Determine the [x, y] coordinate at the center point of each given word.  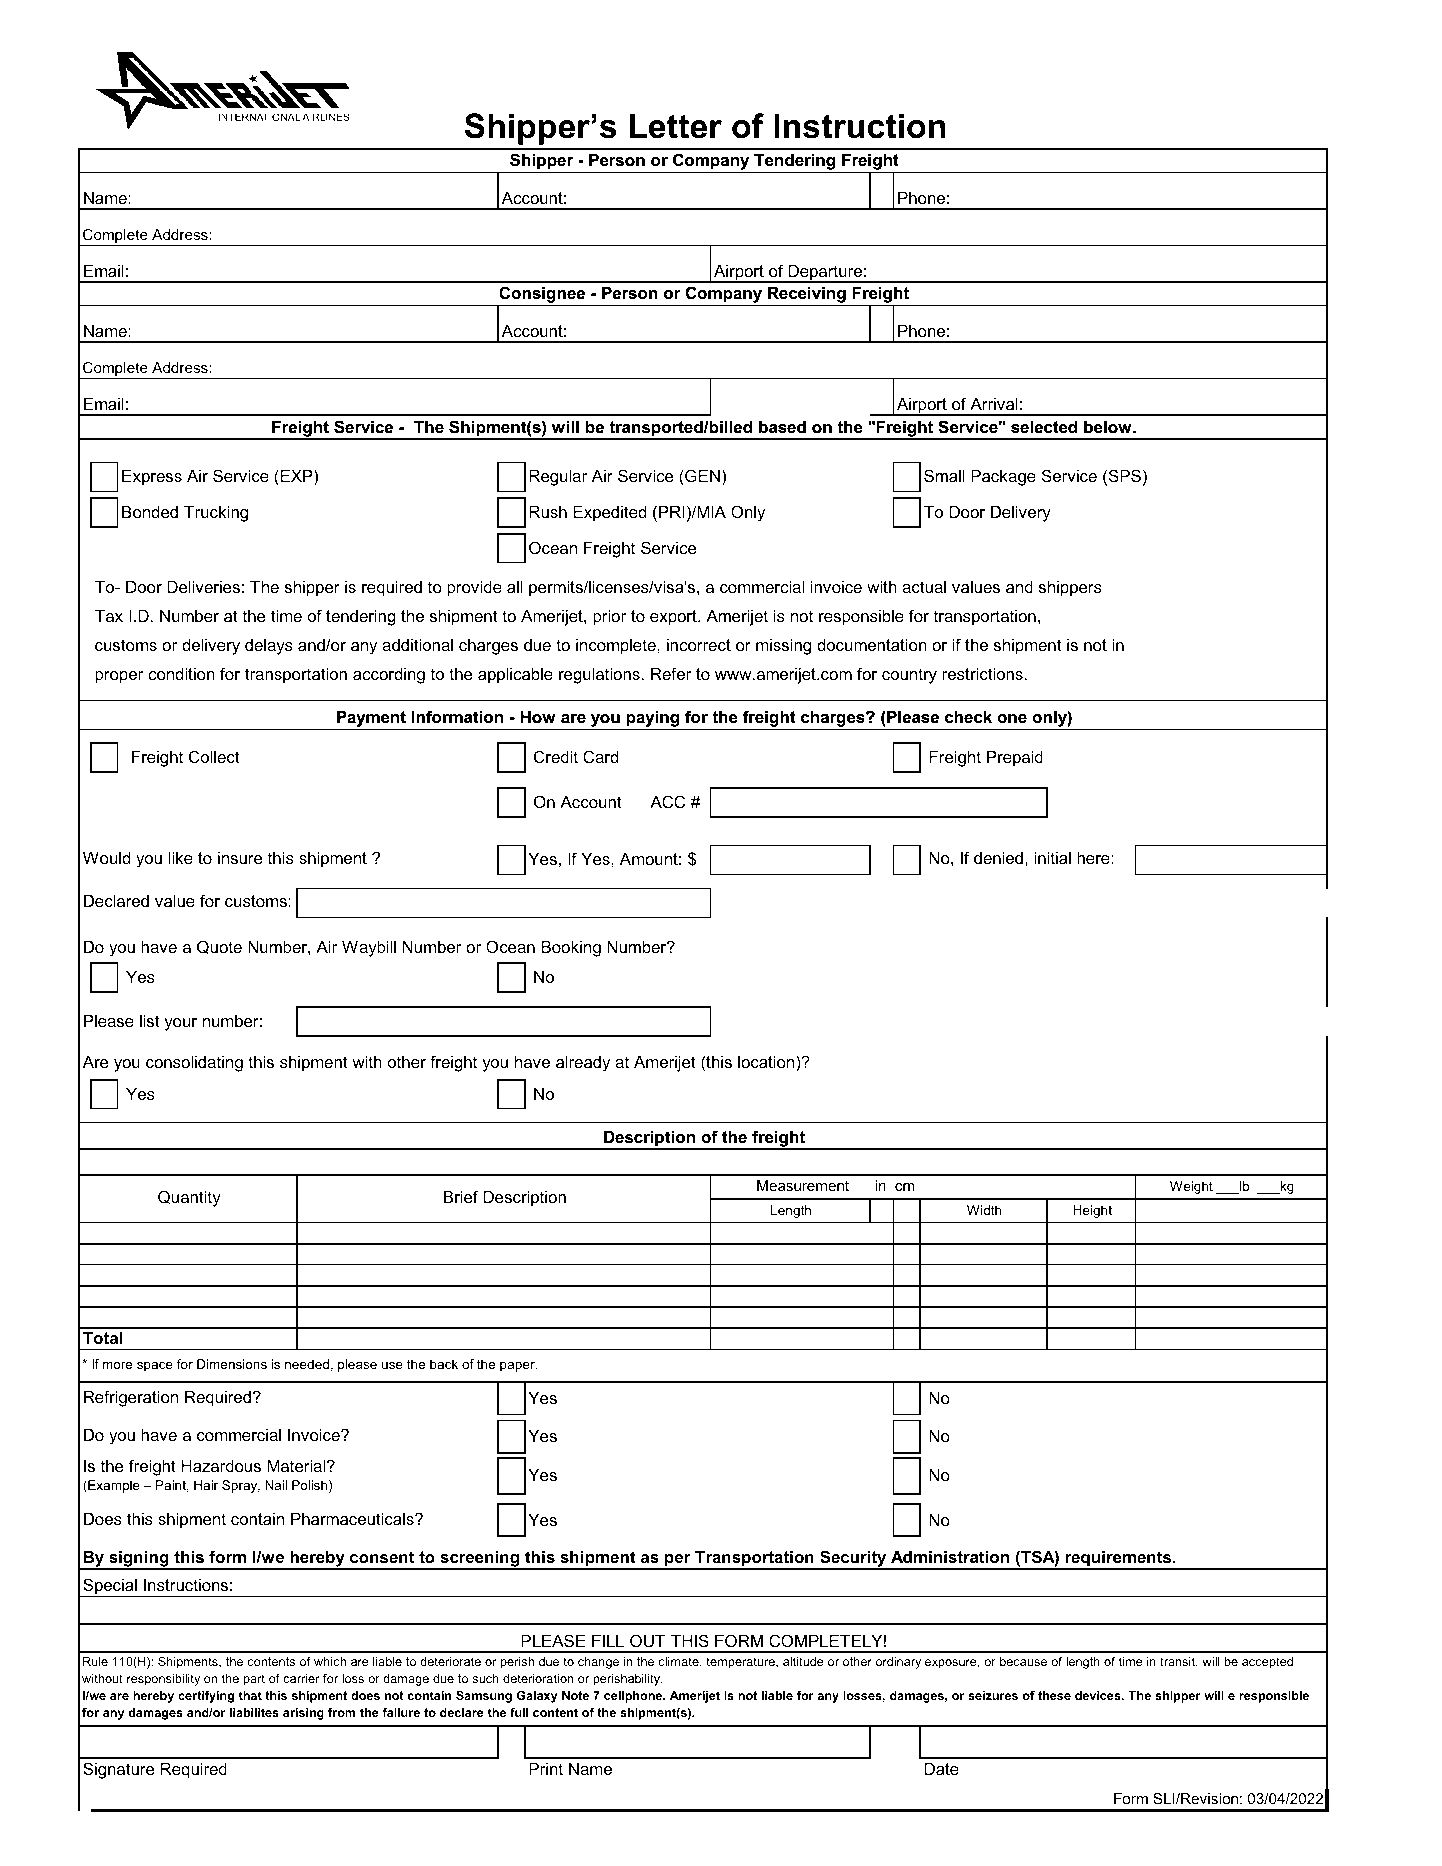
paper [518, 1367]
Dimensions [232, 1364]
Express [152, 478]
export [674, 618]
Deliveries [203, 587]
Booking [571, 949]
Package [1003, 478]
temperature [741, 1663]
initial [1052, 858]
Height [1092, 1211]
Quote [219, 947]
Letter [676, 126]
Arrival [994, 404]
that [250, 1695]
